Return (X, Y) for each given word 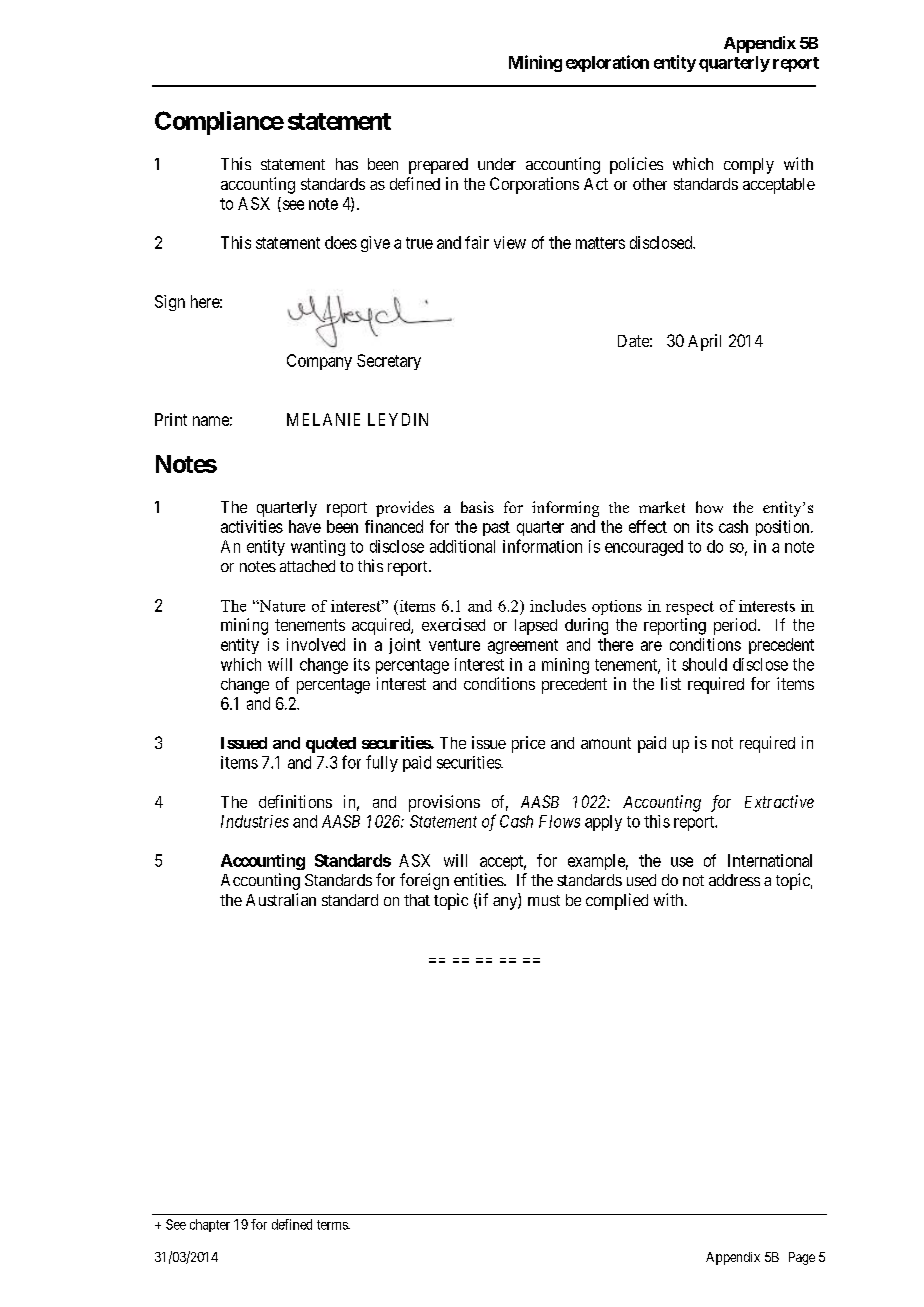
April (704, 342)
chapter (210, 1225)
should (704, 664)
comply (749, 166)
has (347, 164)
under (497, 164)
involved (316, 644)
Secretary (389, 362)
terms (333, 1225)
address (734, 880)
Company (319, 362)
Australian (281, 899)
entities (479, 879)
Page (802, 1258)
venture (454, 645)
